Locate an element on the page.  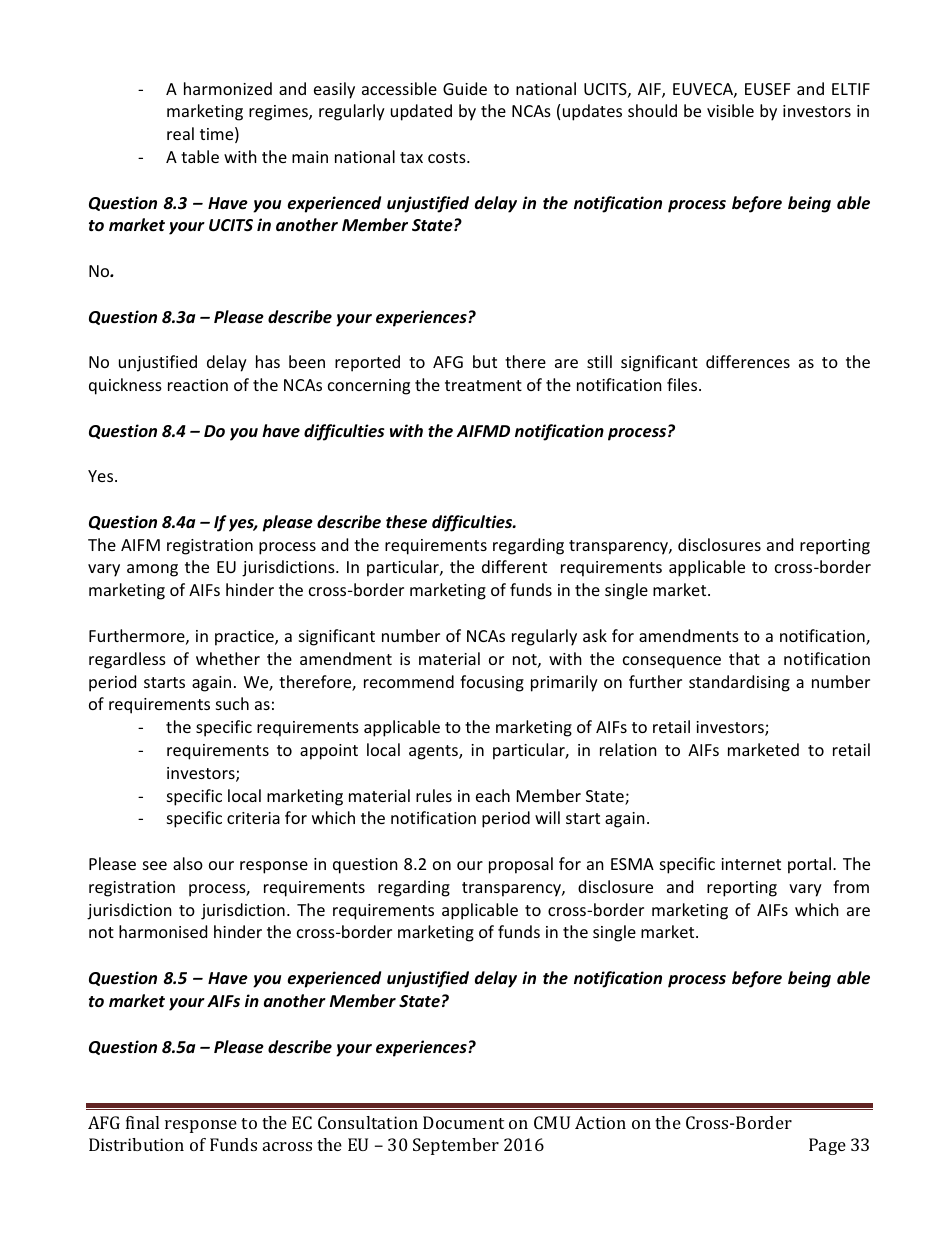
Page is located at coordinates (827, 1146).
